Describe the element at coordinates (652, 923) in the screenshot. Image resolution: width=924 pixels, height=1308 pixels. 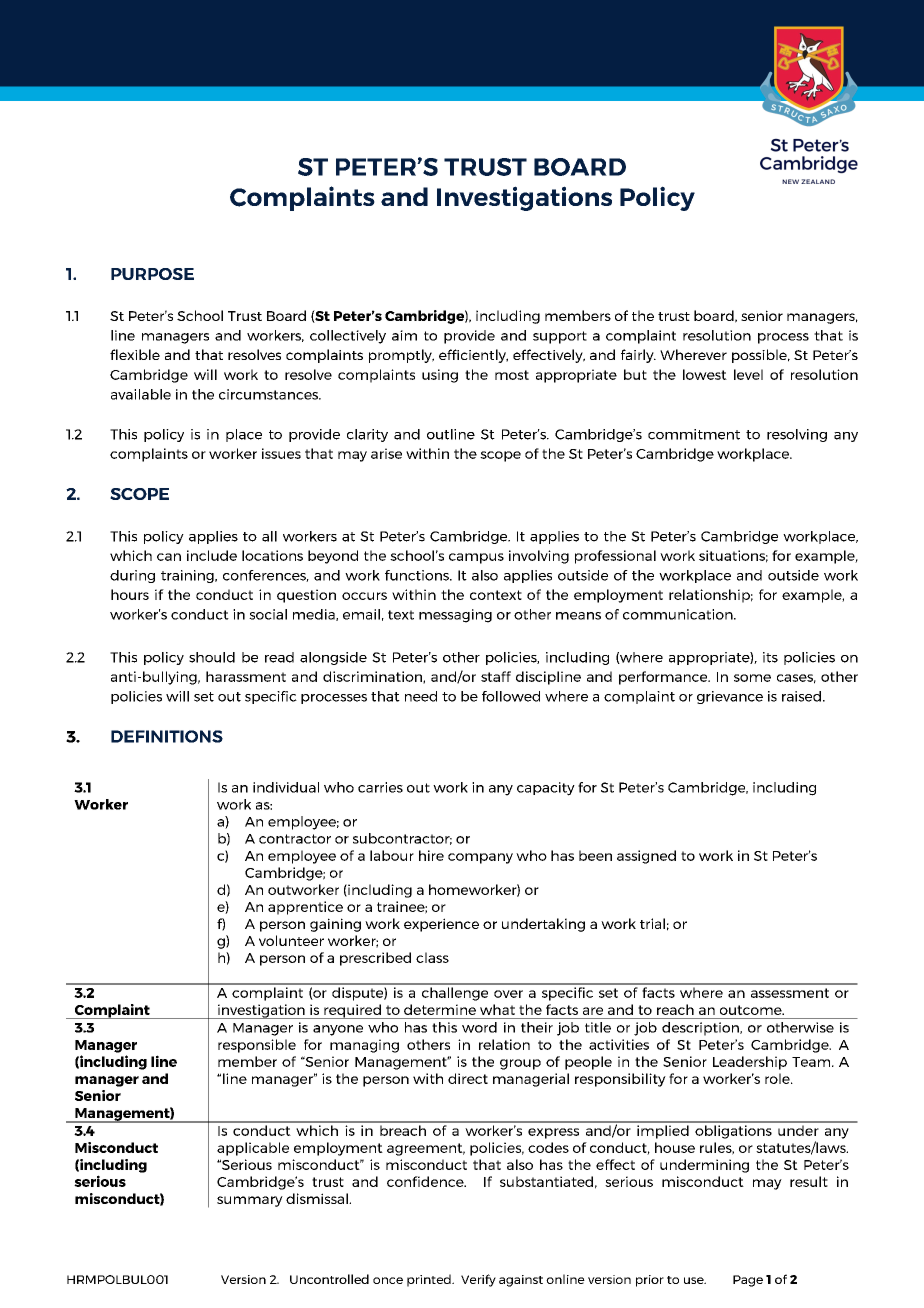
I see `trial` at that location.
